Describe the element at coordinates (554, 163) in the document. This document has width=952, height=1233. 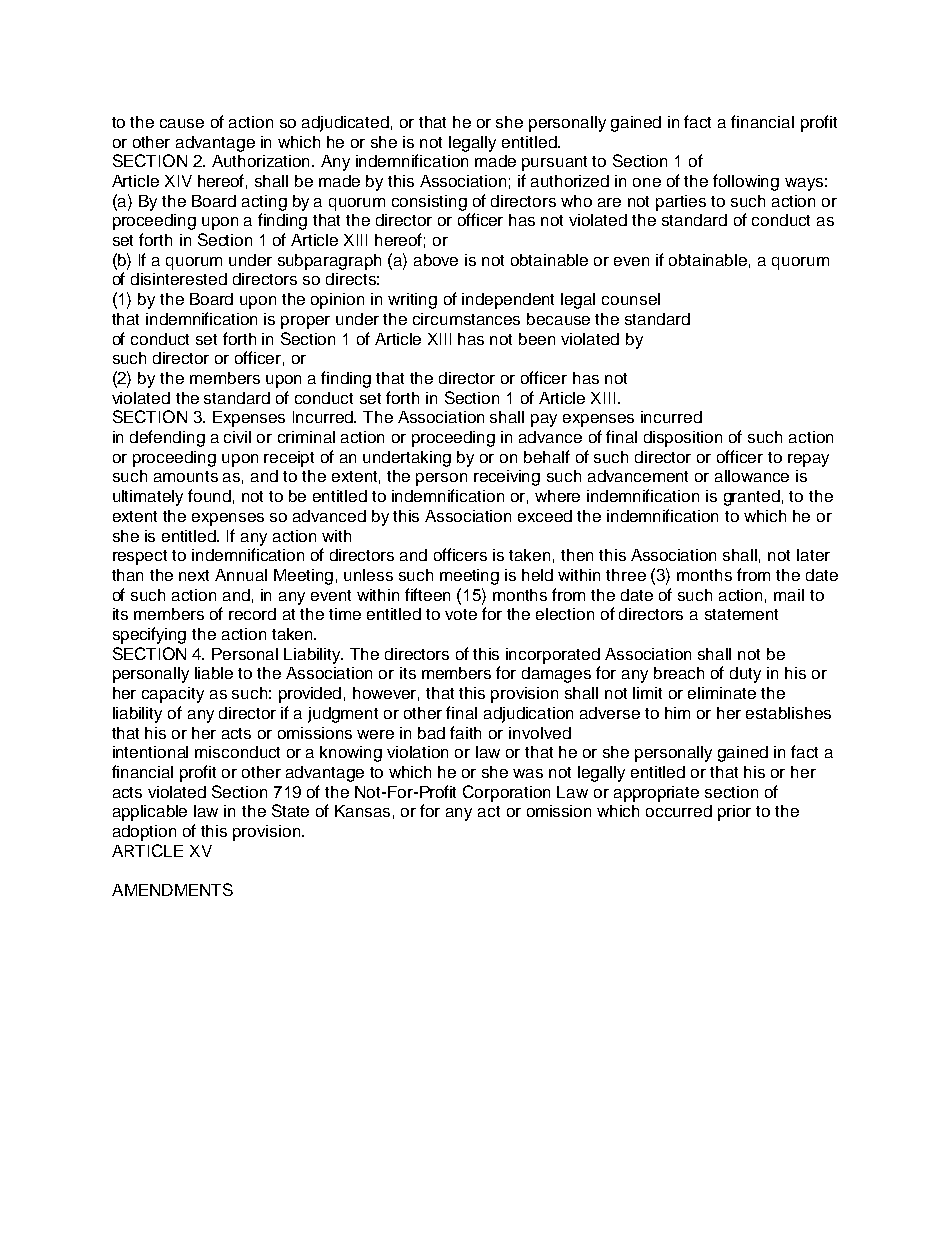
I see `pursuant` at that location.
